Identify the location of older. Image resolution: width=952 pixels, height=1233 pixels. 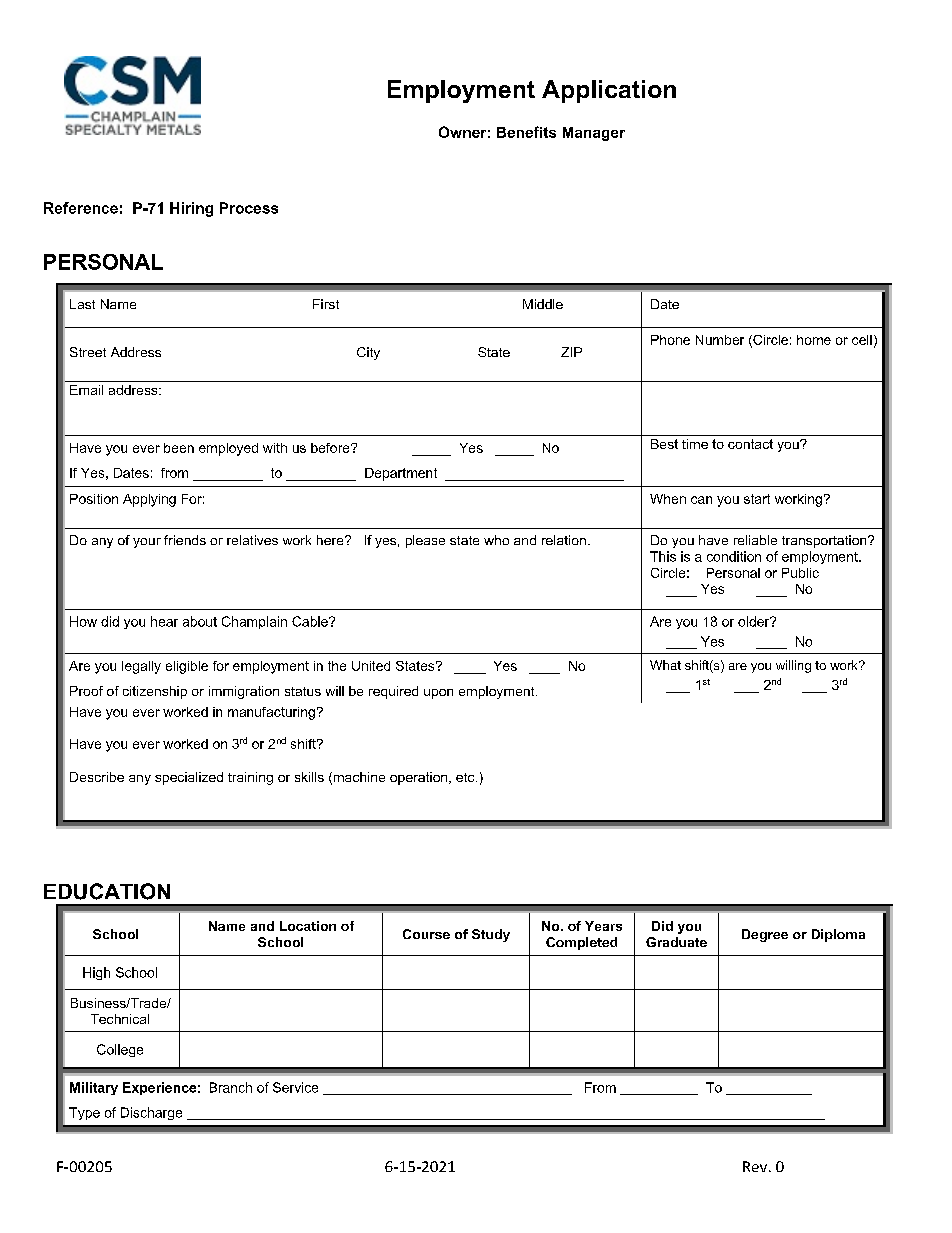
(755, 621).
